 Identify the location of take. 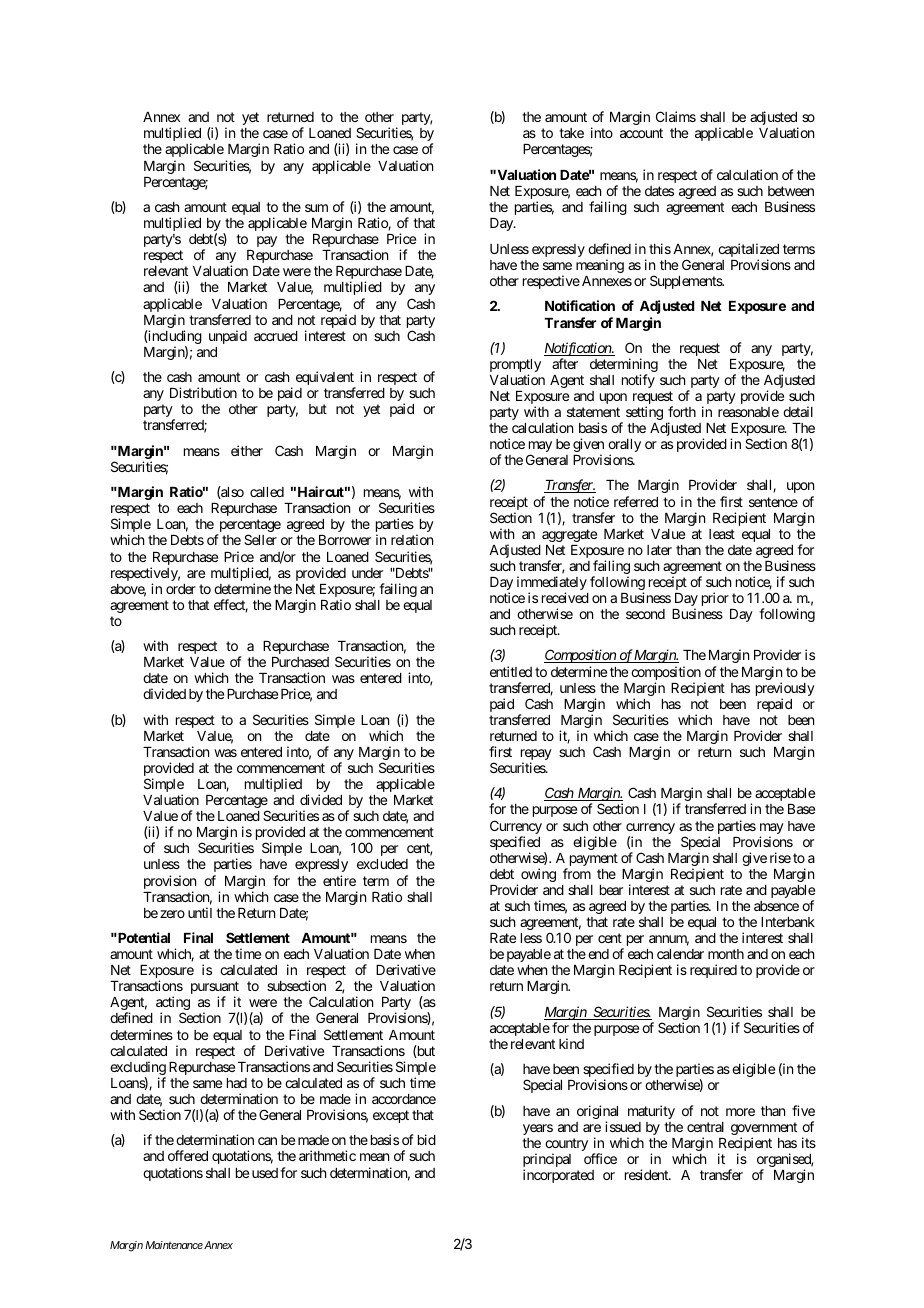
(571, 133).
